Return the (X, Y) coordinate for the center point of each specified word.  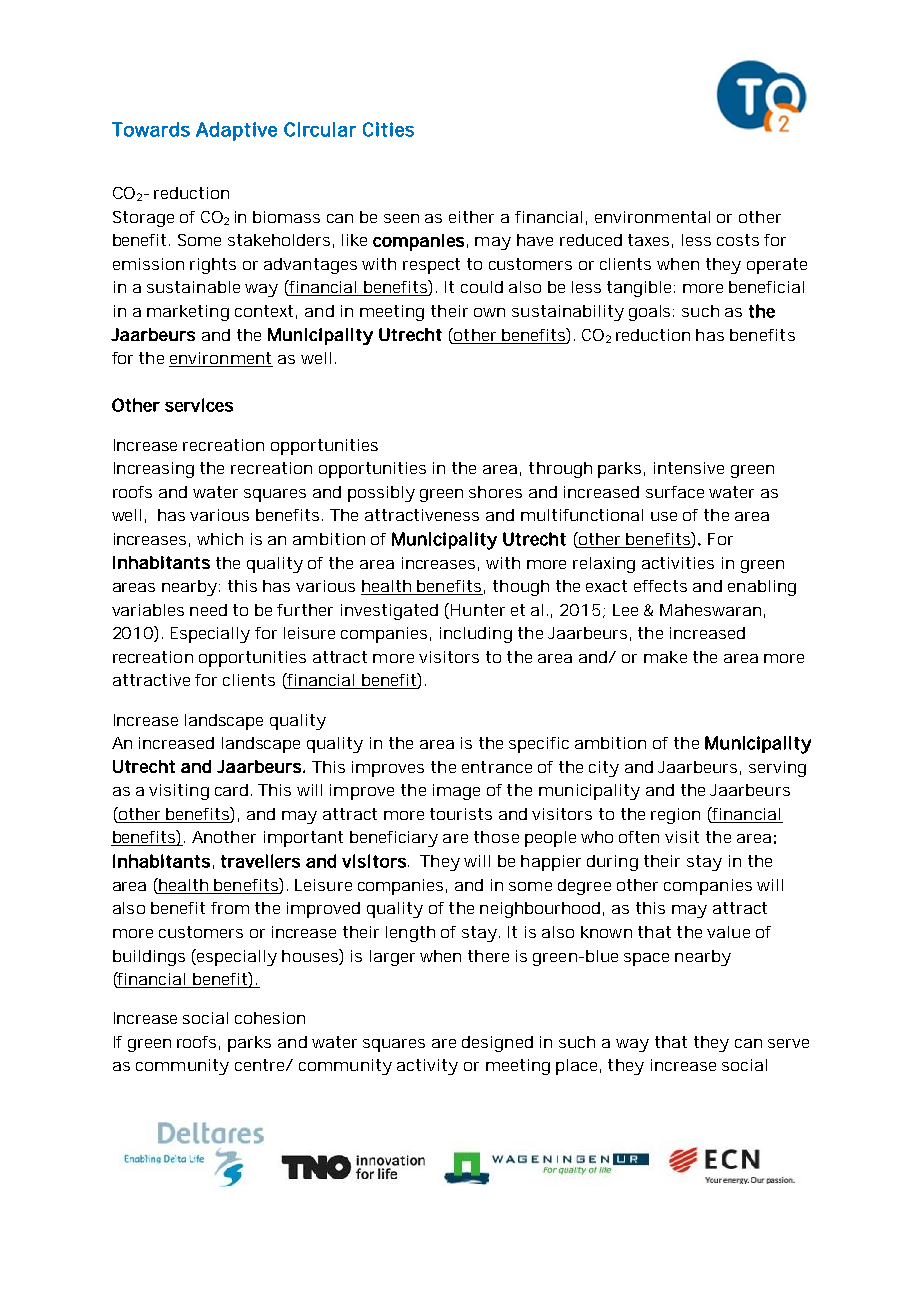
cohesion (270, 1018)
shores (495, 492)
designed (497, 1044)
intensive (689, 468)
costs (738, 240)
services (199, 405)
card (231, 790)
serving (777, 769)
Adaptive (236, 131)
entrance (497, 767)
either (471, 217)
